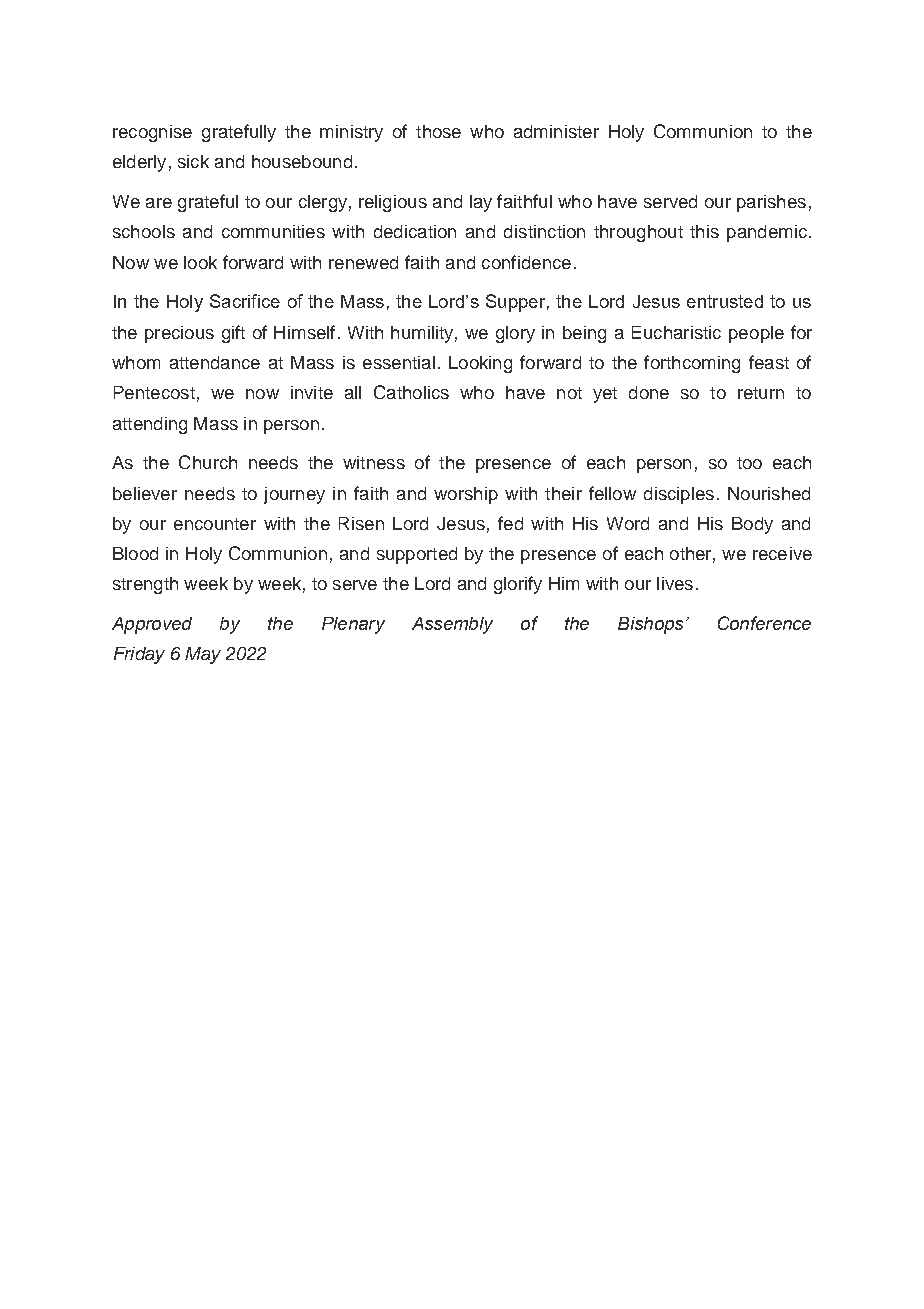  Describe the element at coordinates (452, 625) in the screenshot. I see `Assembly` at that location.
